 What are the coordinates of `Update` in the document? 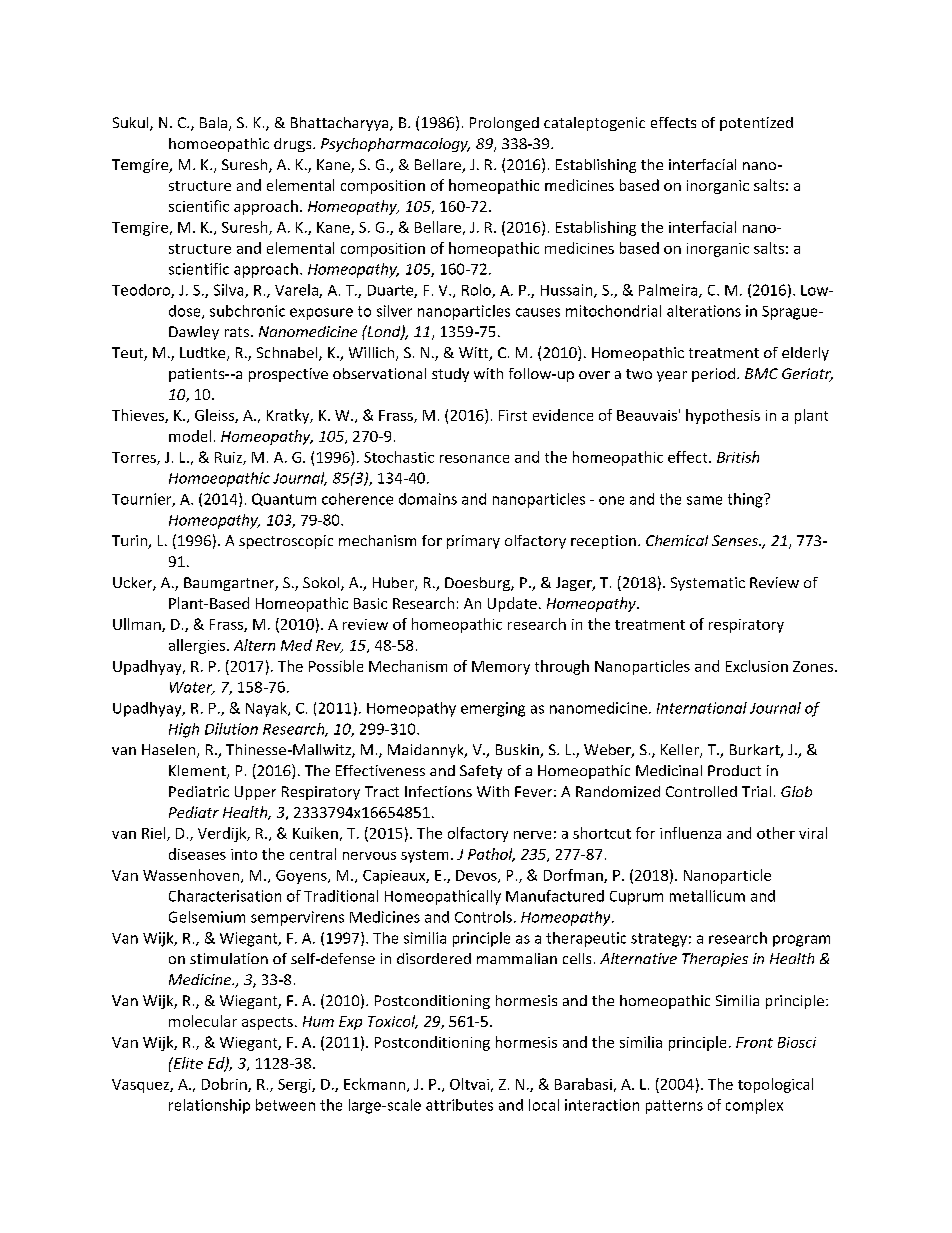 It's located at (512, 604).
